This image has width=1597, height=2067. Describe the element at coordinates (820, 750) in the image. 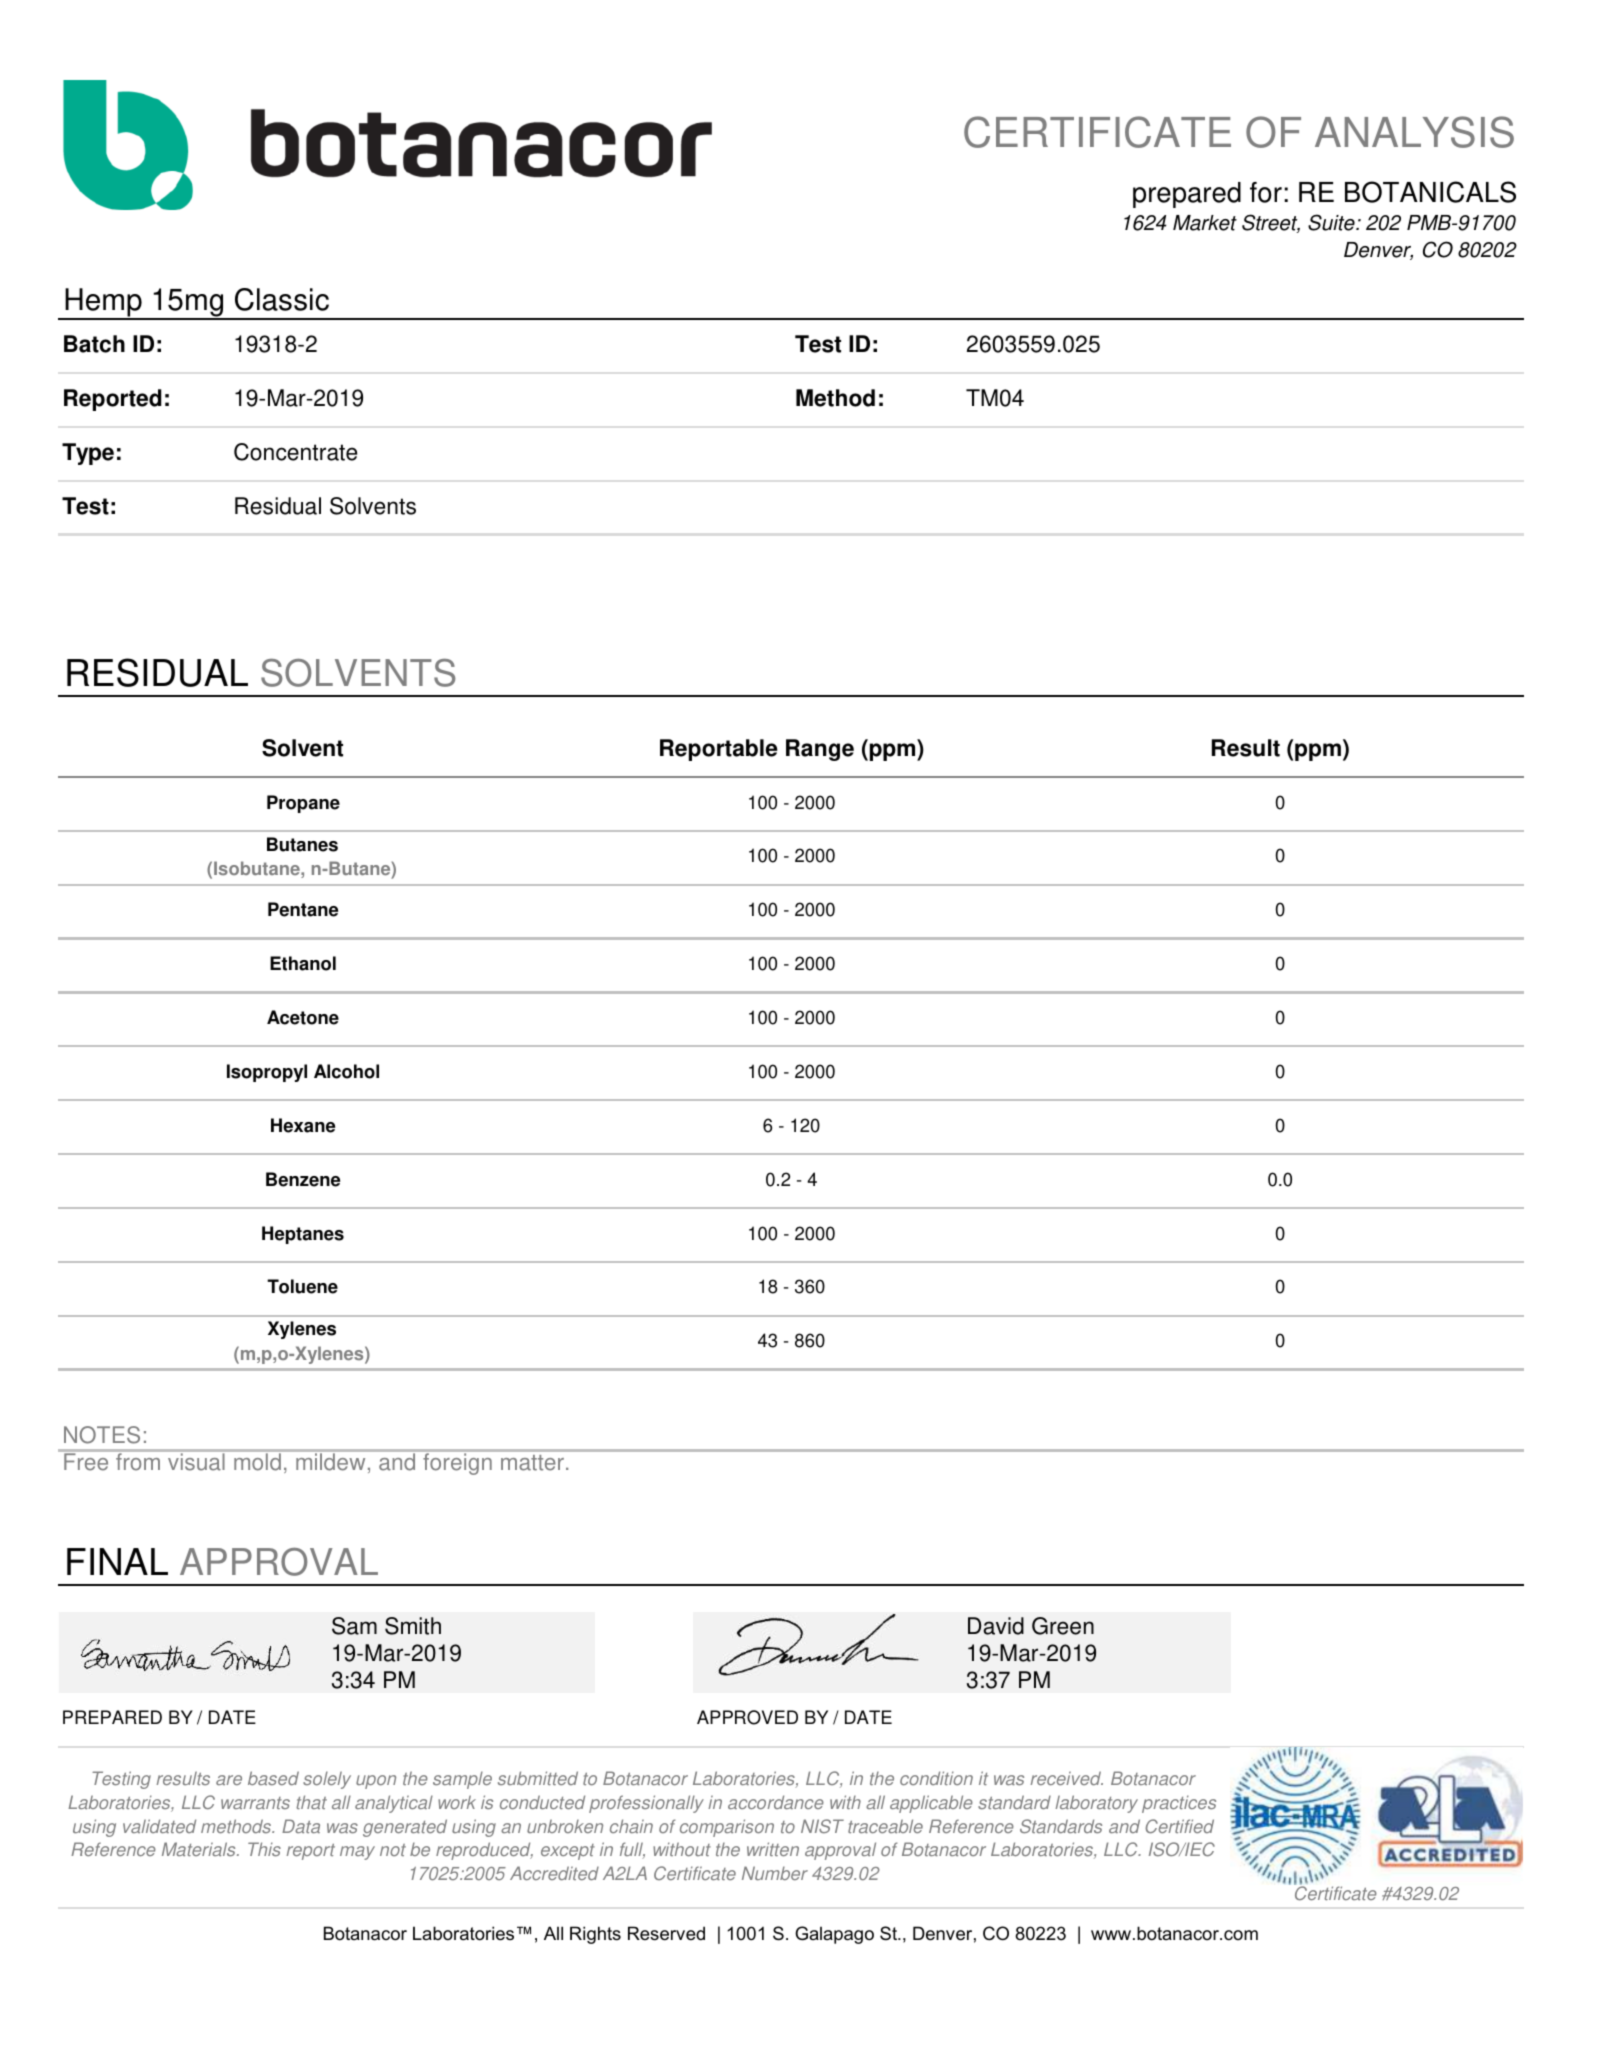

I see `Range` at that location.
